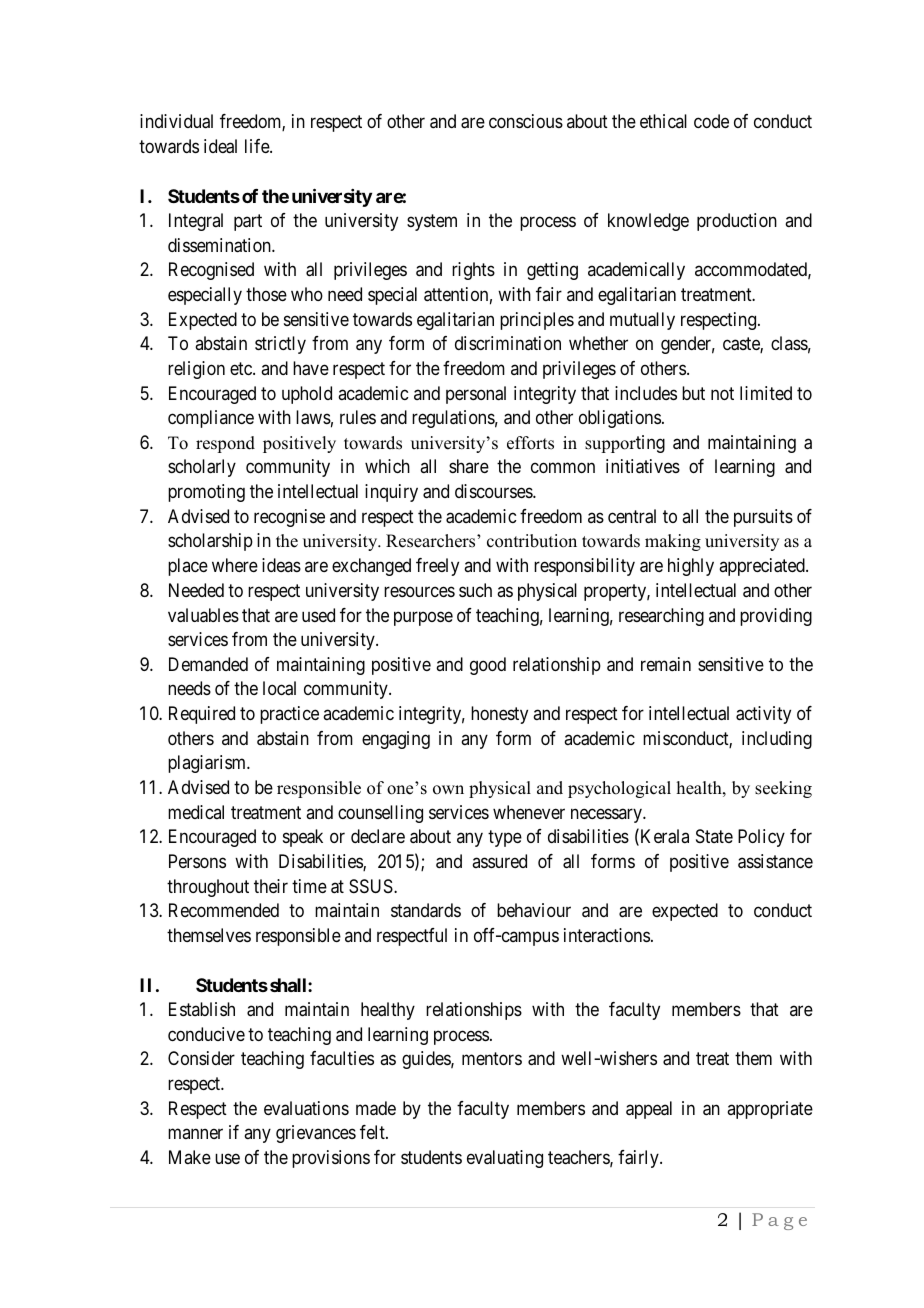  Describe the element at coordinates (711, 121) in the screenshot. I see `code` at that location.
